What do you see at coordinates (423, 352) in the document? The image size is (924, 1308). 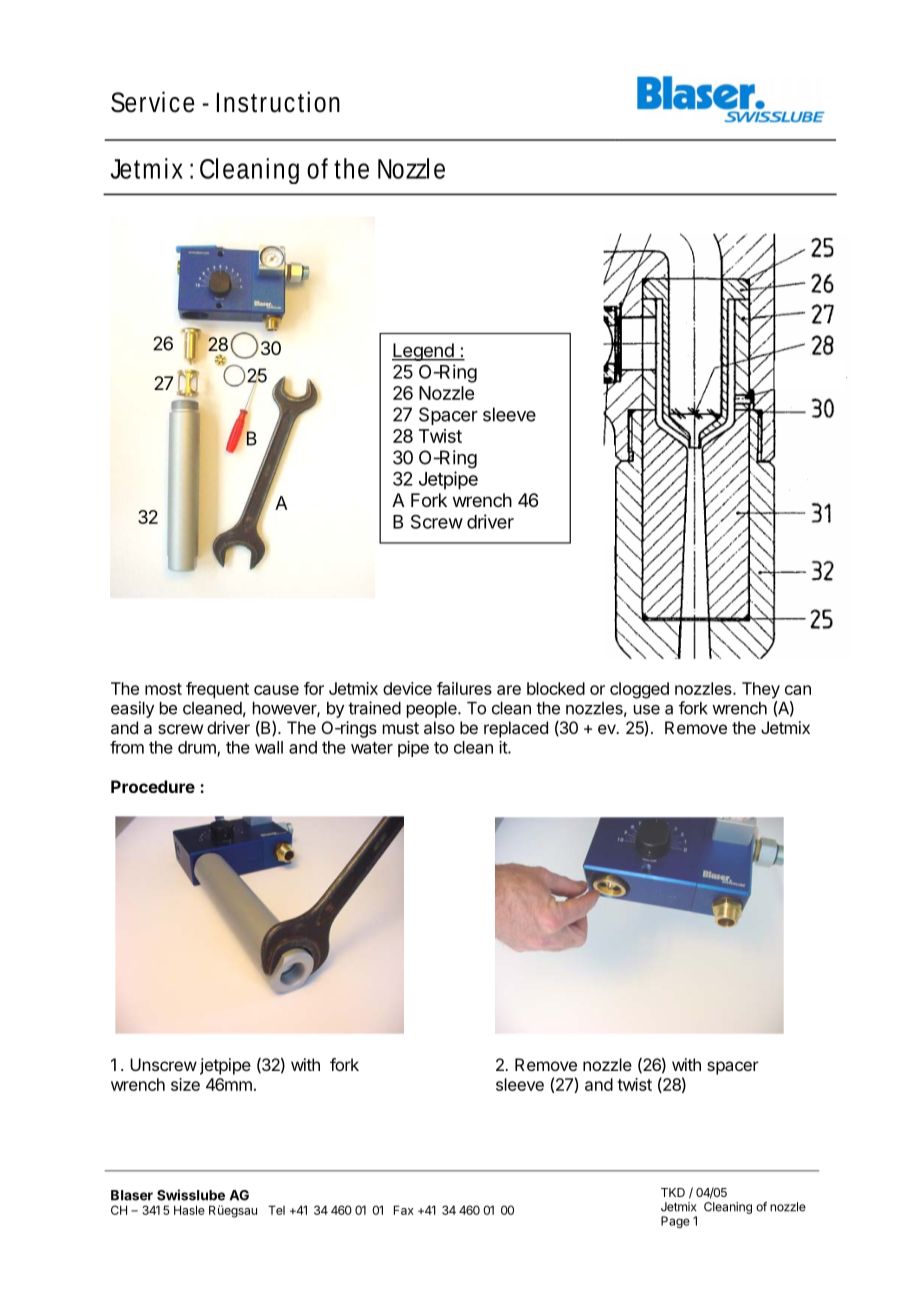 I see `Legend` at bounding box center [423, 352].
